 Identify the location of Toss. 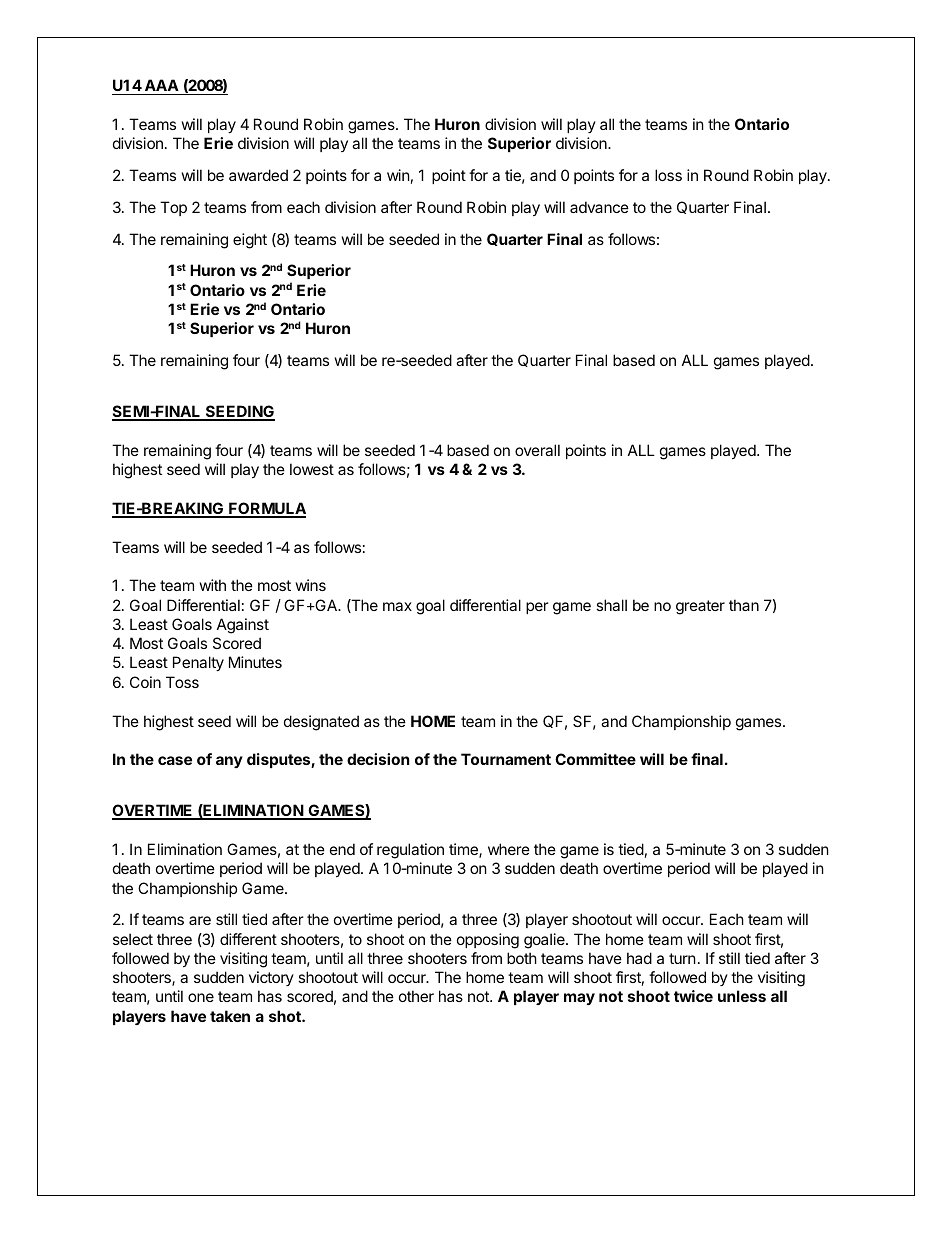
(182, 682).
